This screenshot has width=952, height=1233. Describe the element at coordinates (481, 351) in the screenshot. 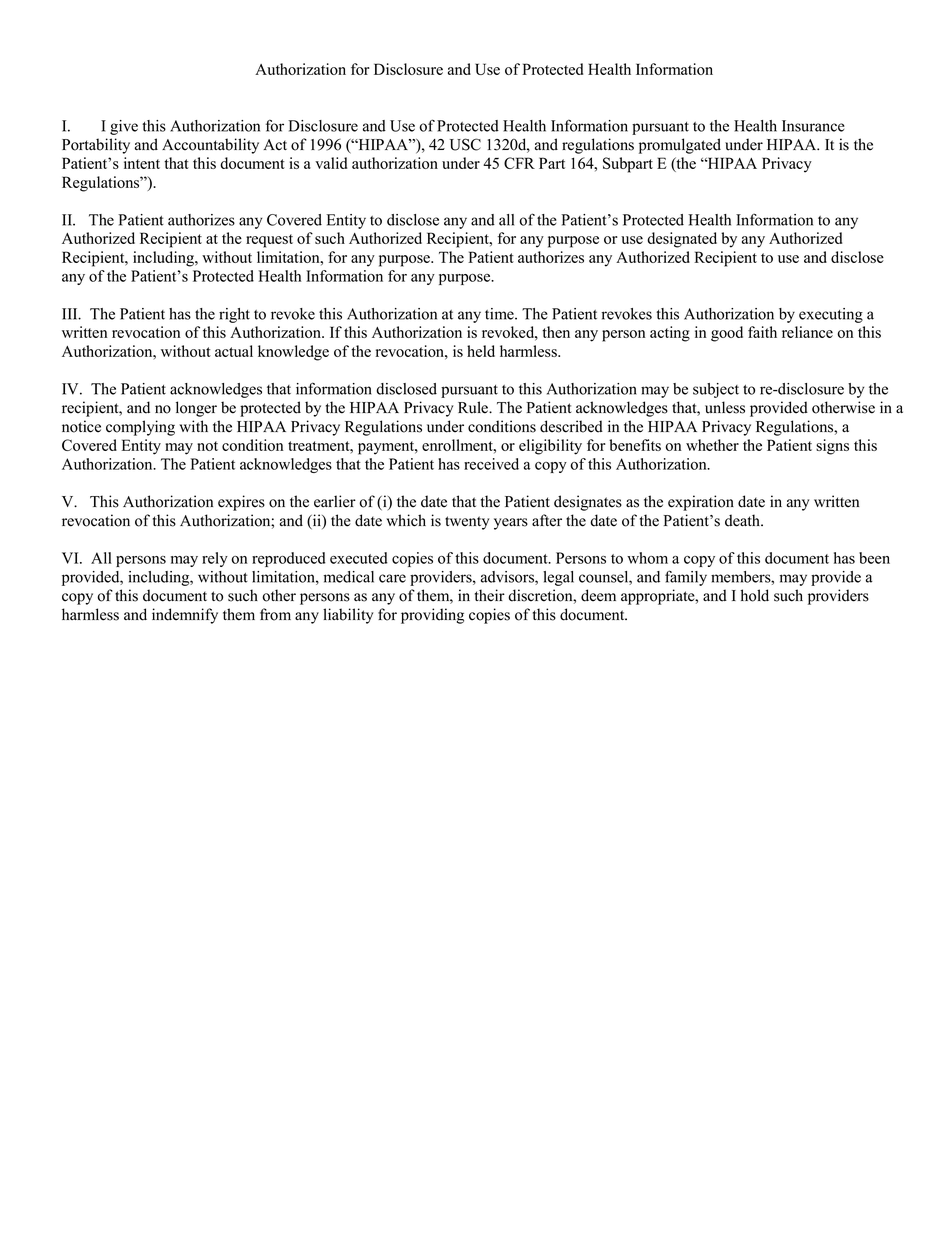

I see `held` at that location.
